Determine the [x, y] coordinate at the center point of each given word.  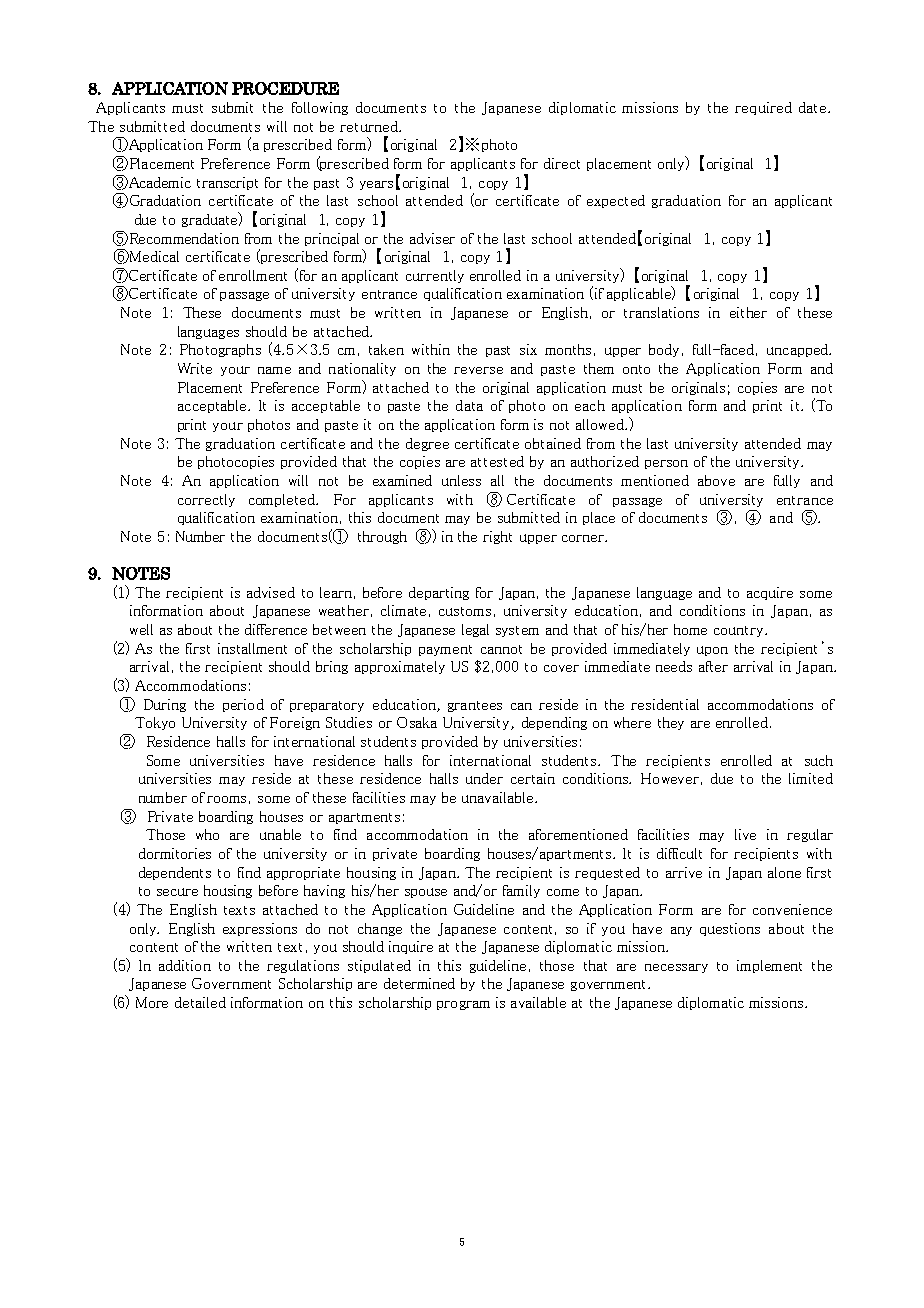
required [763, 108]
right [497, 537]
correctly [206, 500]
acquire [770, 593]
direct [562, 163]
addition [185, 965]
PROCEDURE [285, 88]
